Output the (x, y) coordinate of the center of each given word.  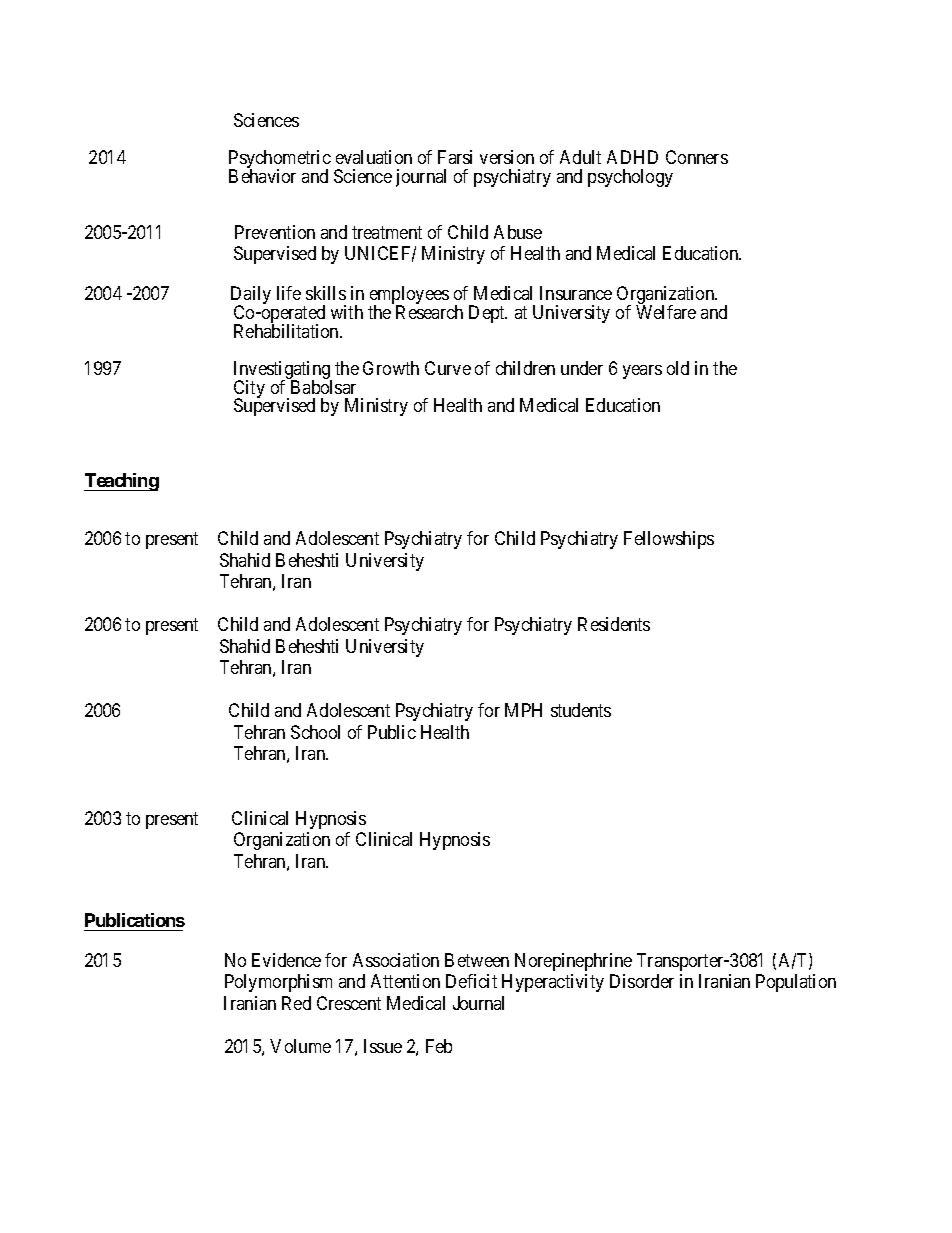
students (581, 710)
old (678, 368)
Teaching (121, 482)
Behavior (262, 176)
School (315, 732)
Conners (697, 157)
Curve (448, 368)
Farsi (455, 157)
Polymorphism (278, 983)
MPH (523, 710)
